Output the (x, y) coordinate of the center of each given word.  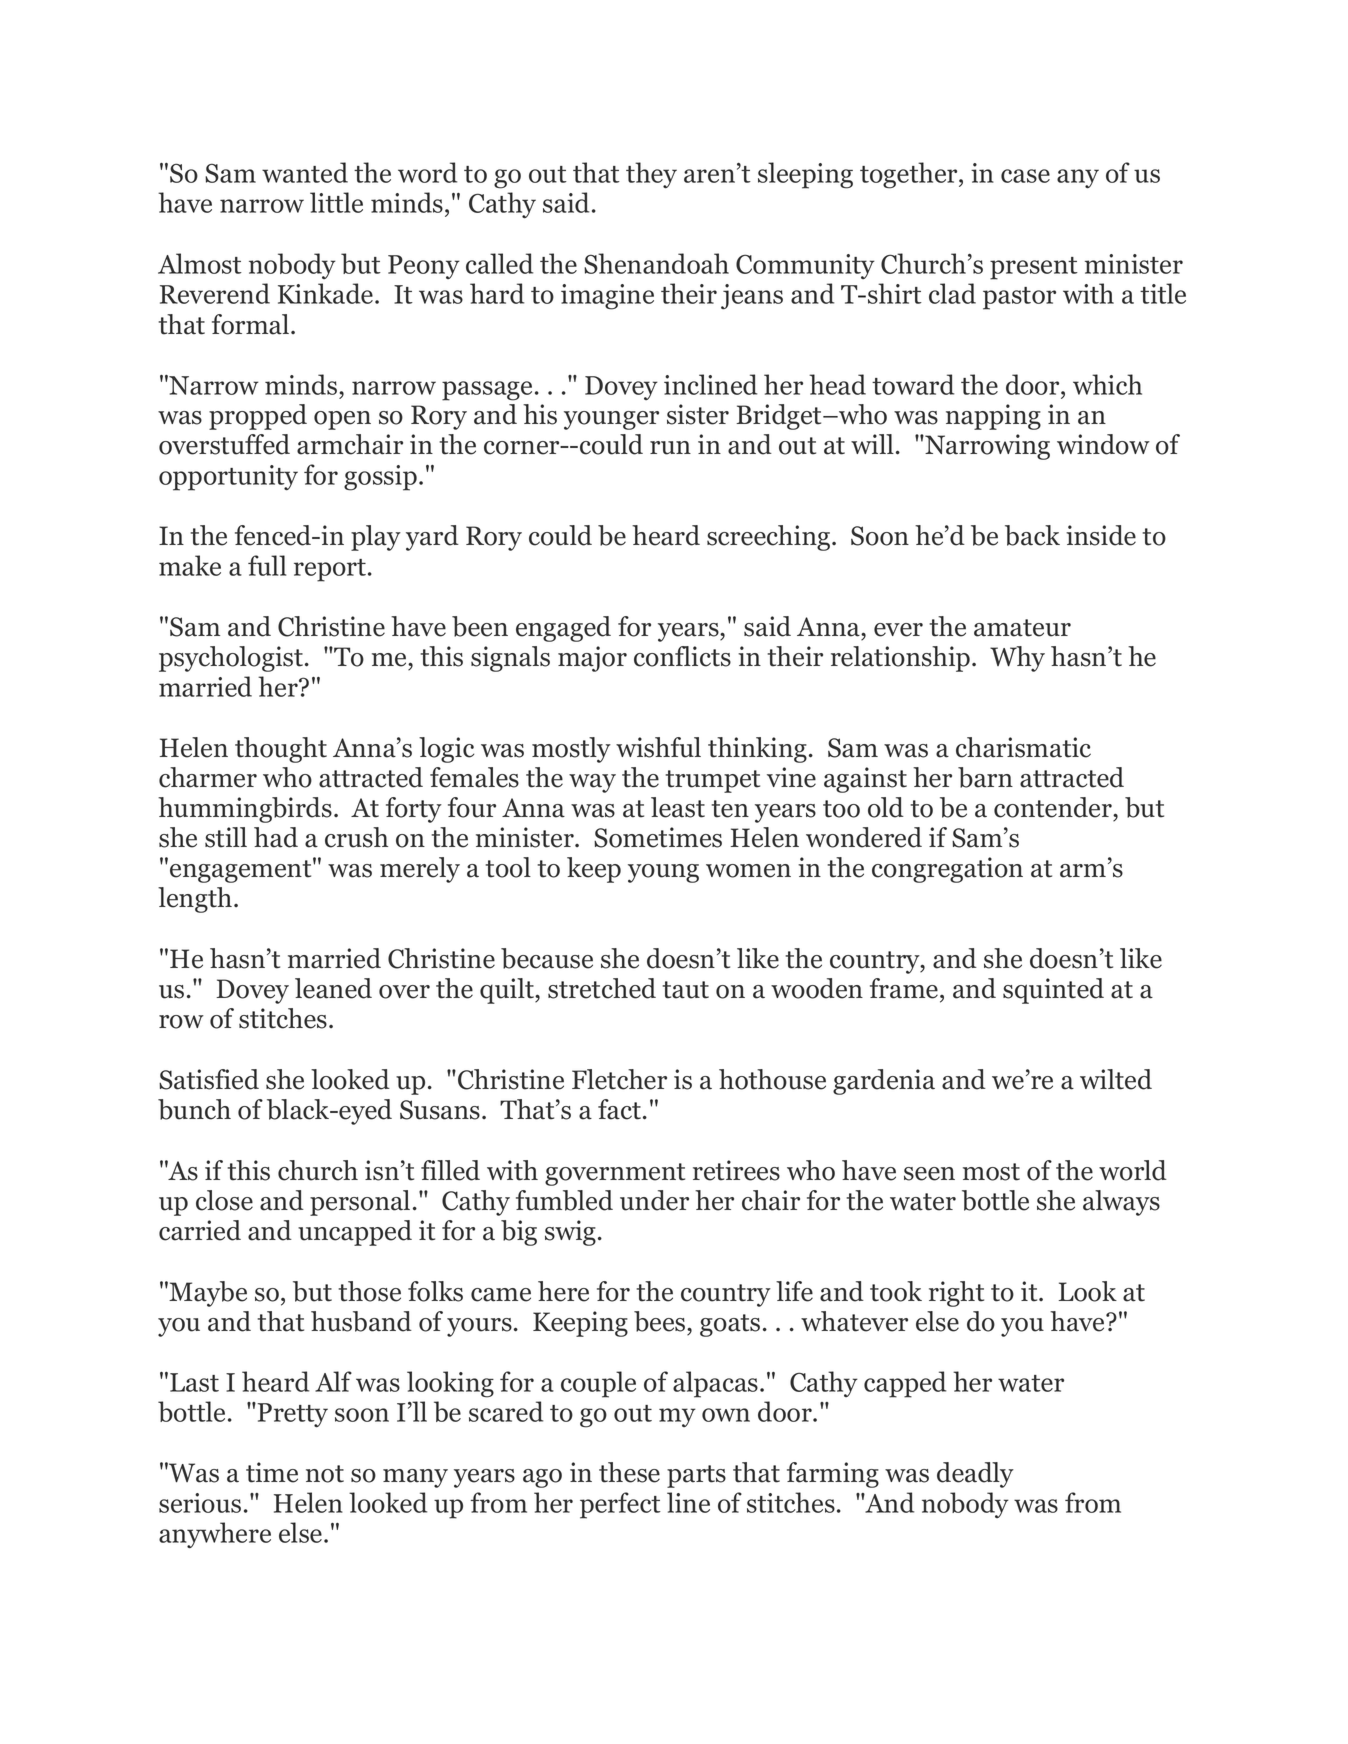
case (1025, 176)
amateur (1022, 628)
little (336, 202)
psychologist (231, 659)
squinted (1053, 991)
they (651, 175)
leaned (333, 988)
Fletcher (619, 1079)
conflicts (682, 656)
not (325, 1474)
